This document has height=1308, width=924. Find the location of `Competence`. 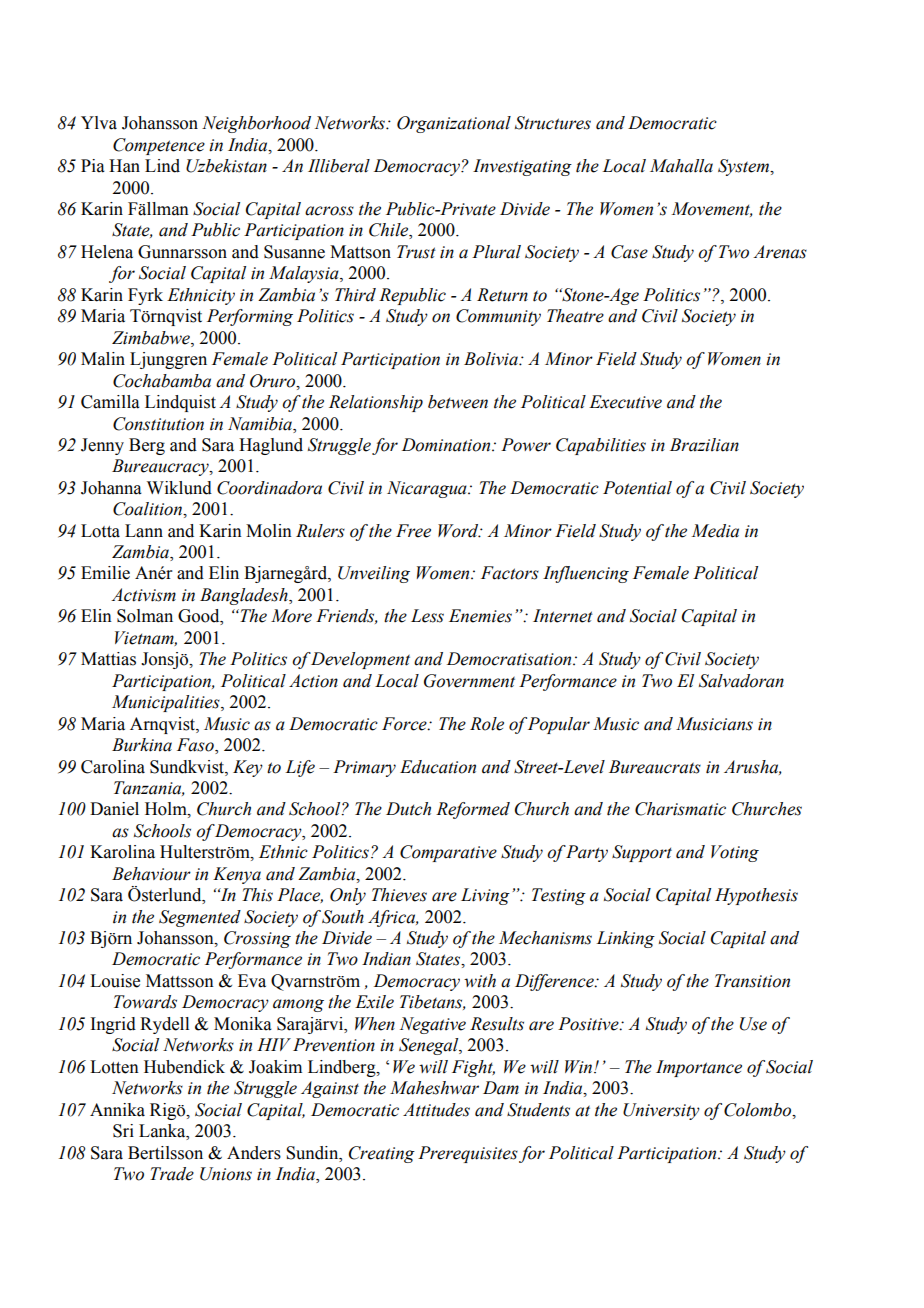

Competence is located at coordinates (159, 146).
